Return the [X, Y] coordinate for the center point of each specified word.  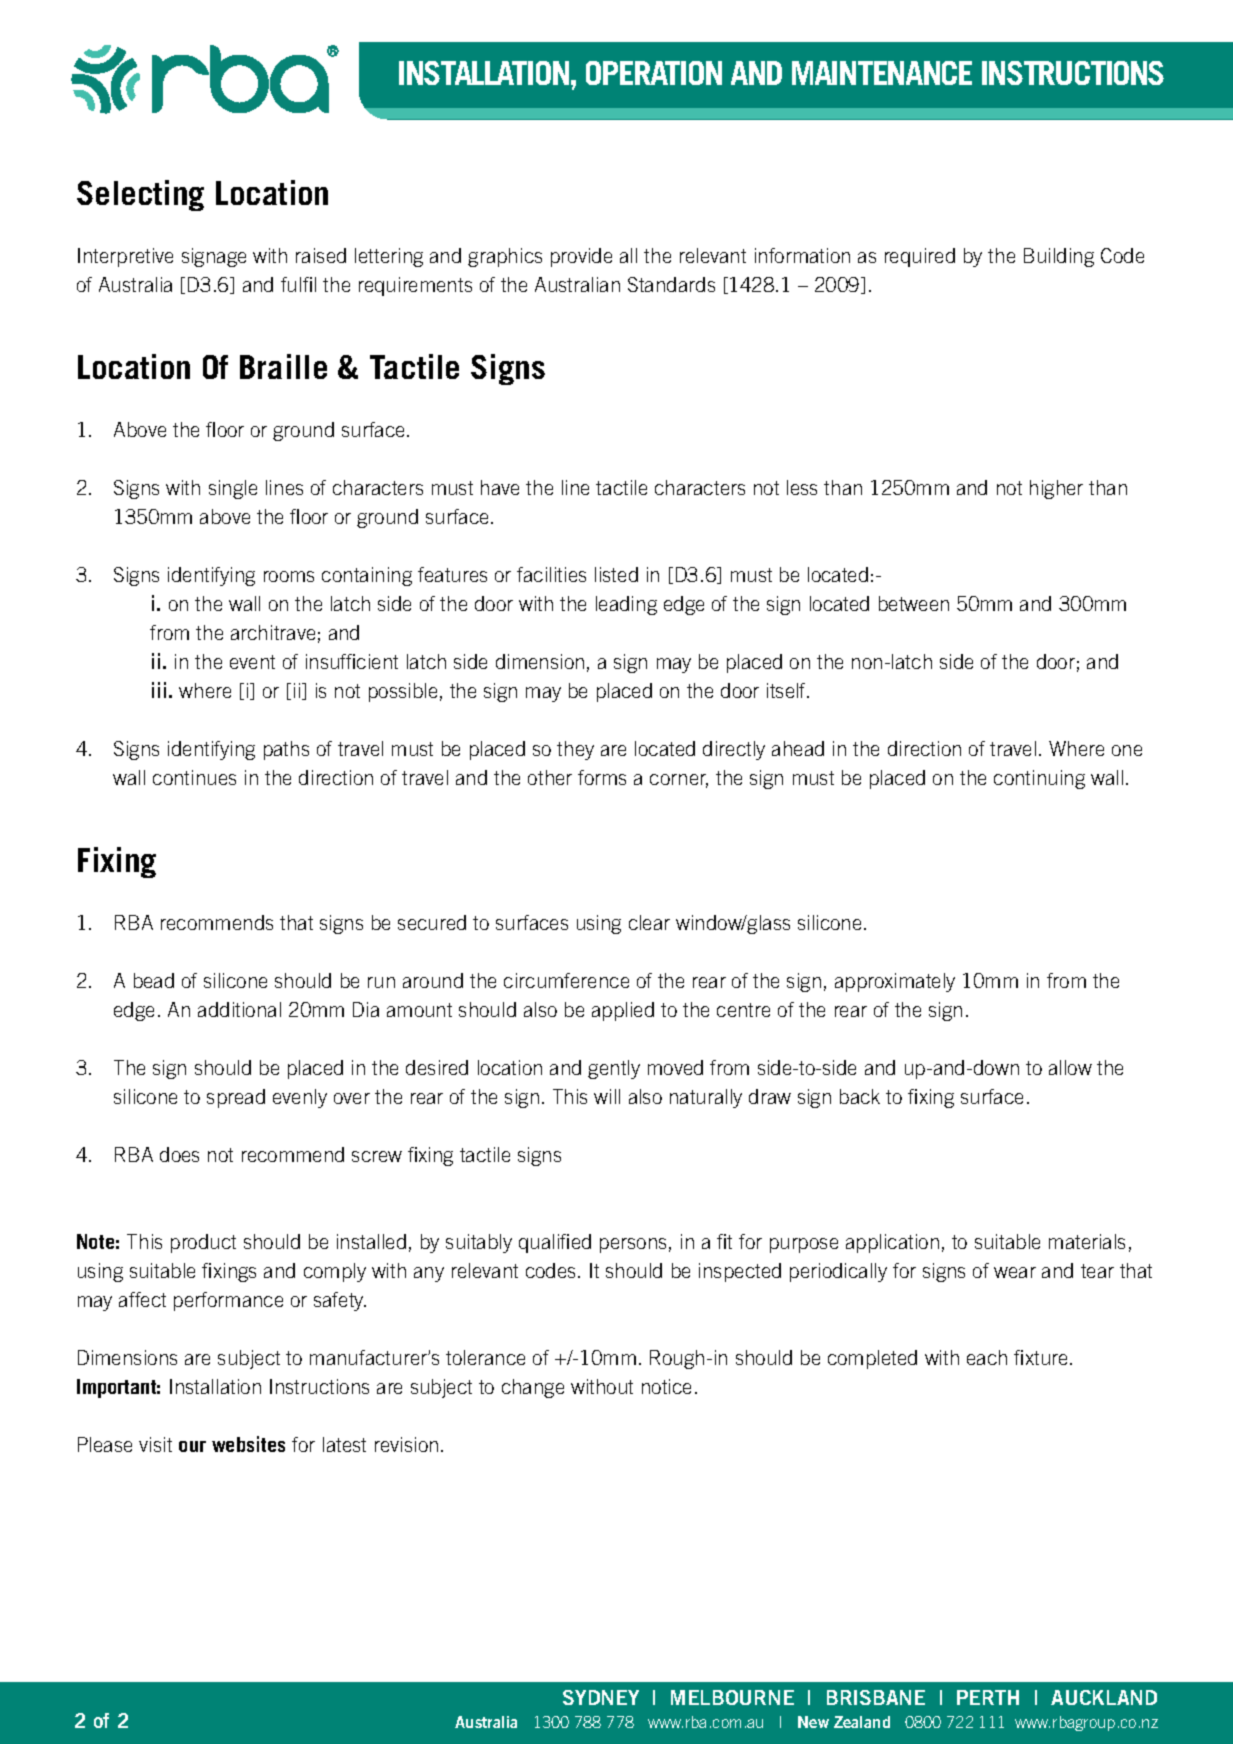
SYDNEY [601, 1697]
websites [248, 1444]
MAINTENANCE [882, 73]
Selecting [140, 195]
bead [154, 980]
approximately [895, 982]
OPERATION [654, 73]
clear [649, 922]
